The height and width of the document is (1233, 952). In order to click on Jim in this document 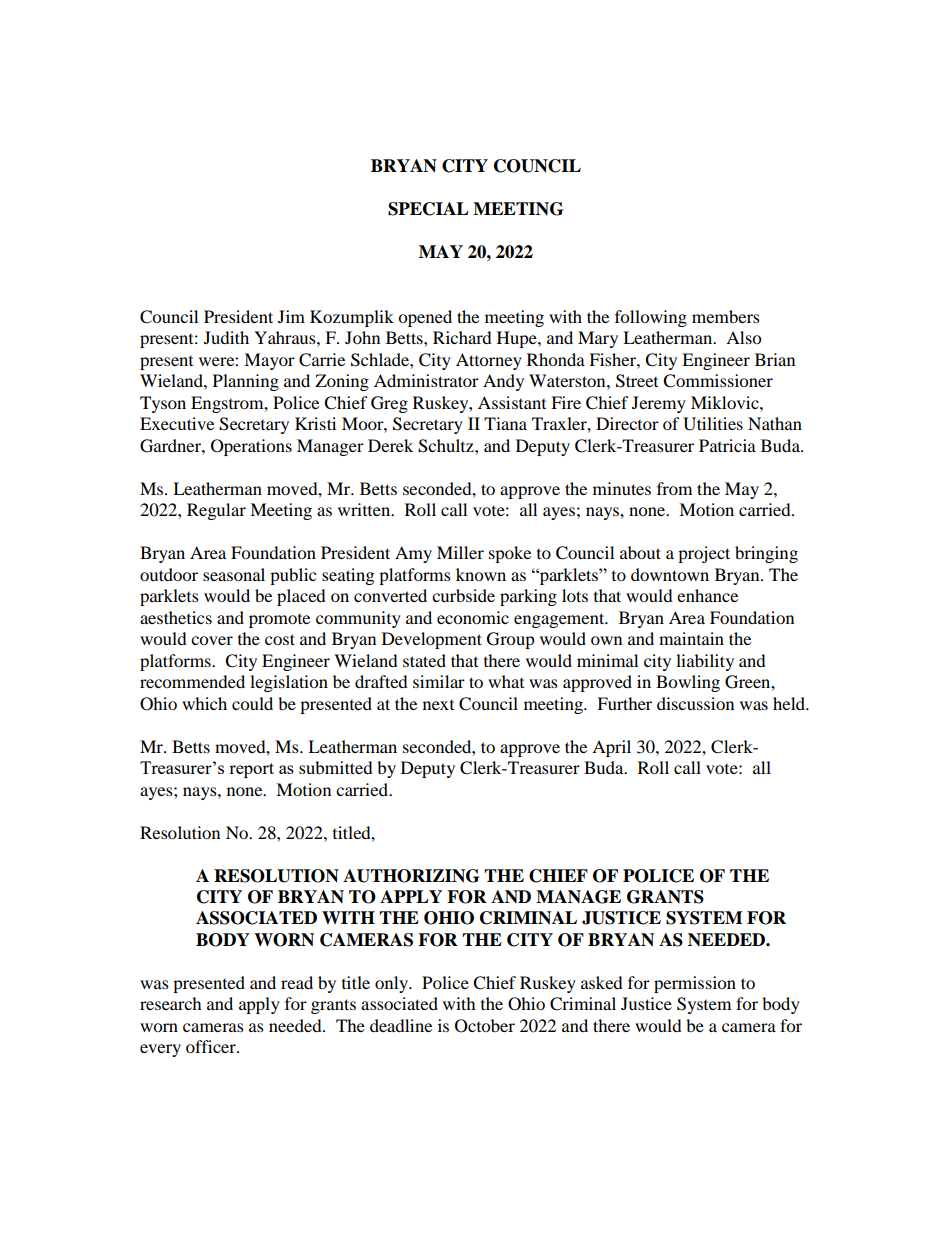, I will do `click(291, 316)`.
